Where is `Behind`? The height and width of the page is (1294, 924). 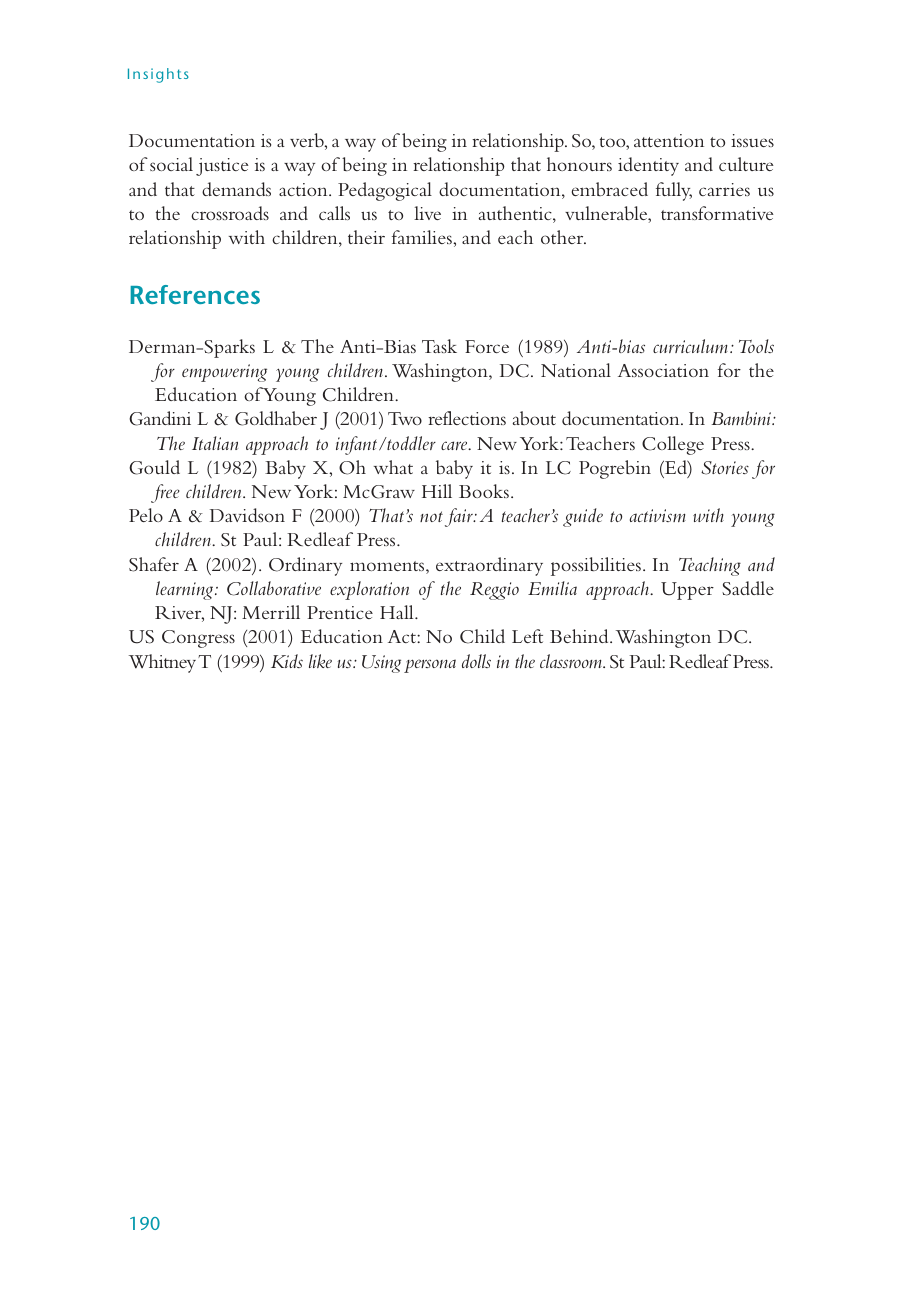
Behind is located at coordinates (580, 636).
